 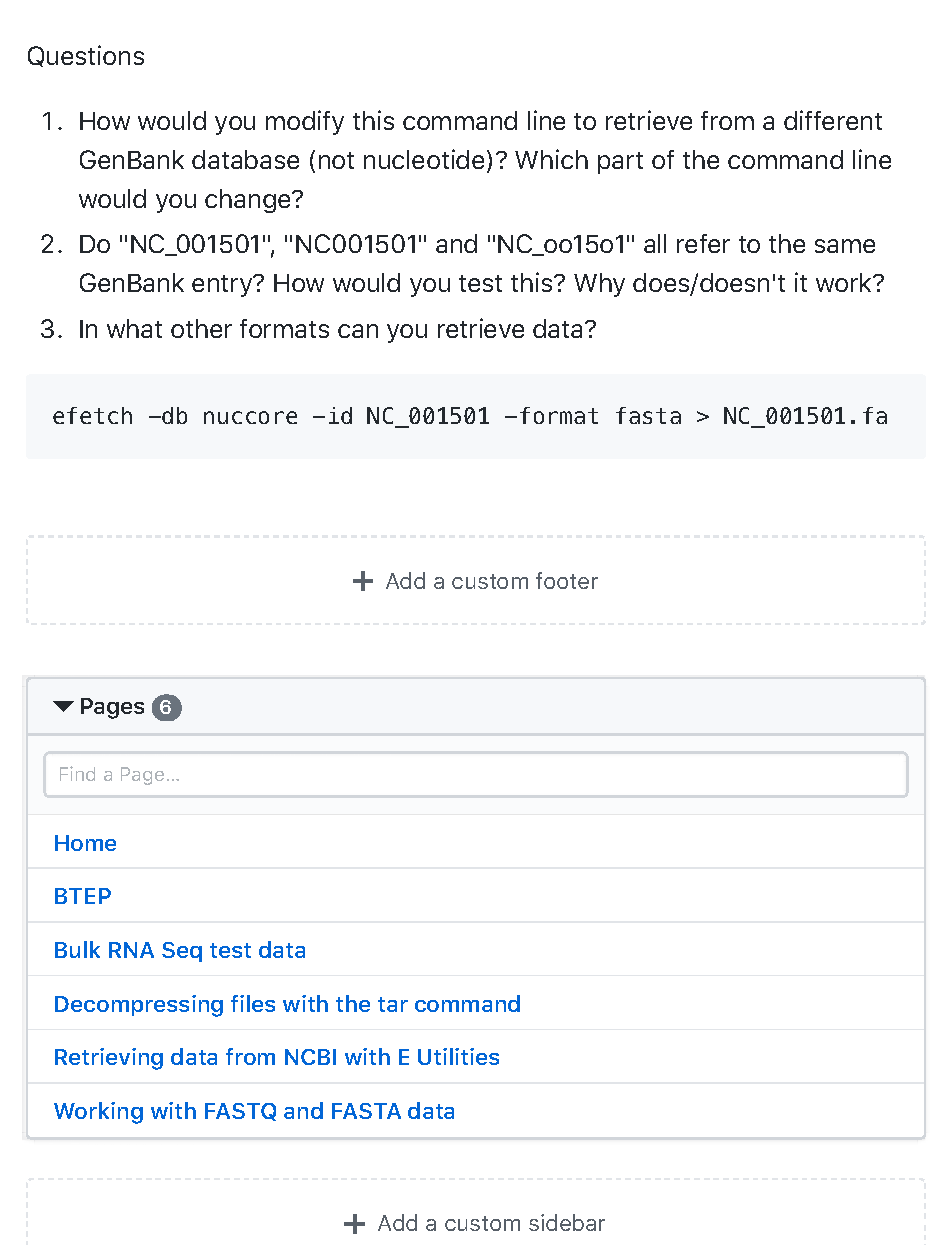 What do you see at coordinates (567, 580) in the image?
I see `footer` at bounding box center [567, 580].
